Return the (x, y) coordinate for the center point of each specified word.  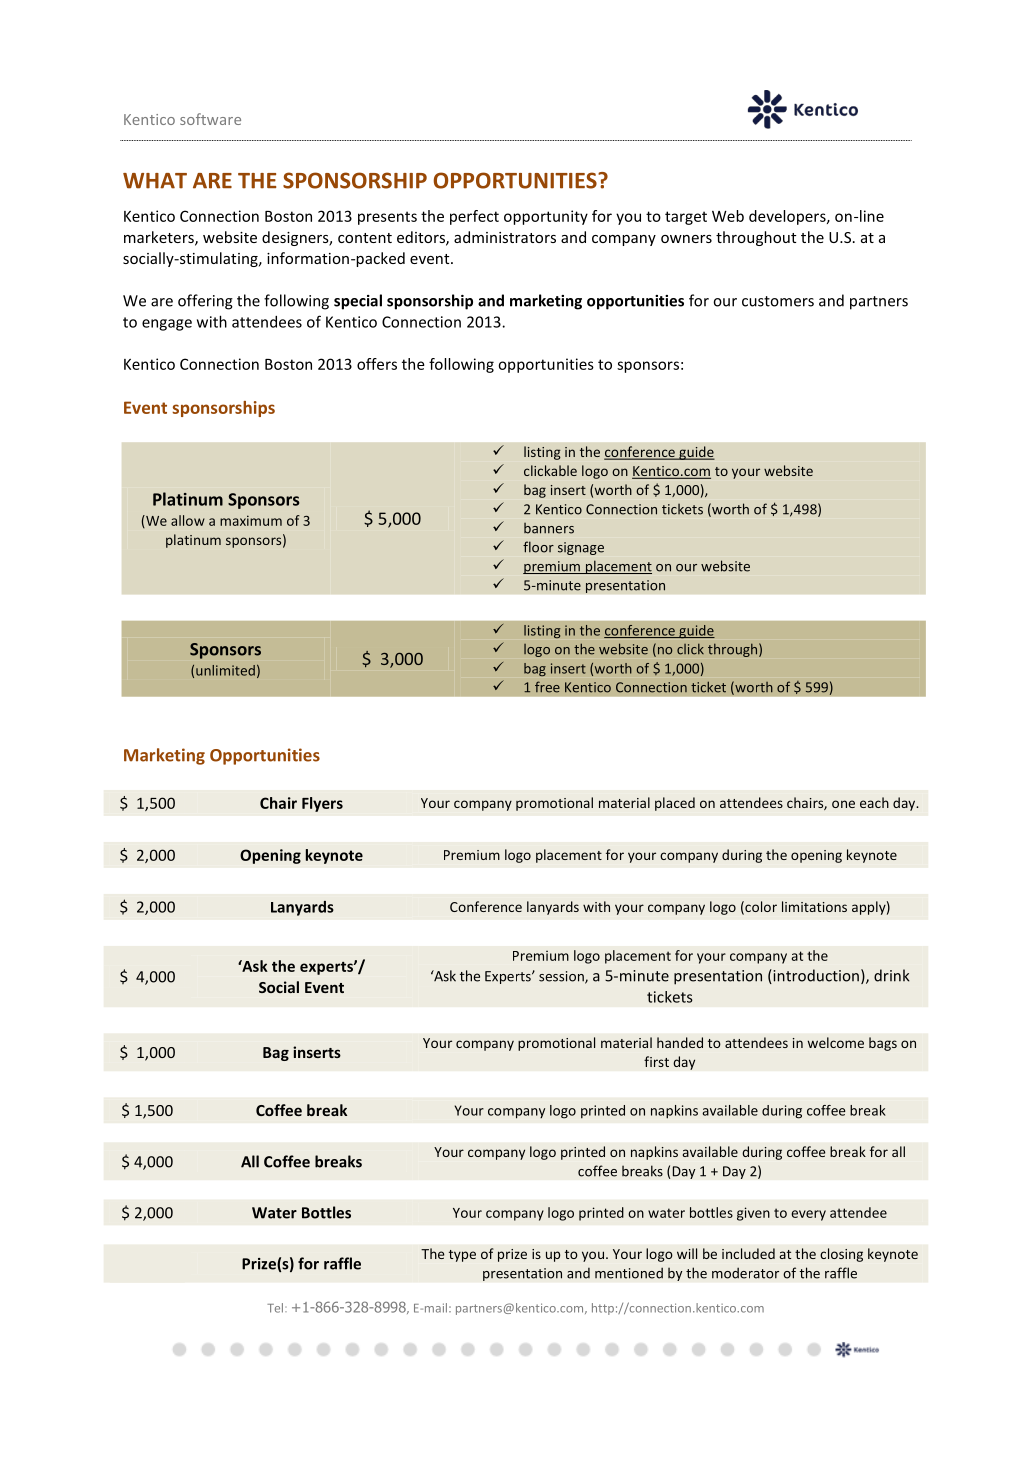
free (547, 687)
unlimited (225, 670)
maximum (251, 520)
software (210, 119)
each (874, 802)
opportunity (546, 217)
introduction (815, 976)
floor (538, 547)
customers (778, 301)
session (562, 977)
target (686, 218)
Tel (275, 1308)
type (462, 1256)
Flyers (322, 804)
